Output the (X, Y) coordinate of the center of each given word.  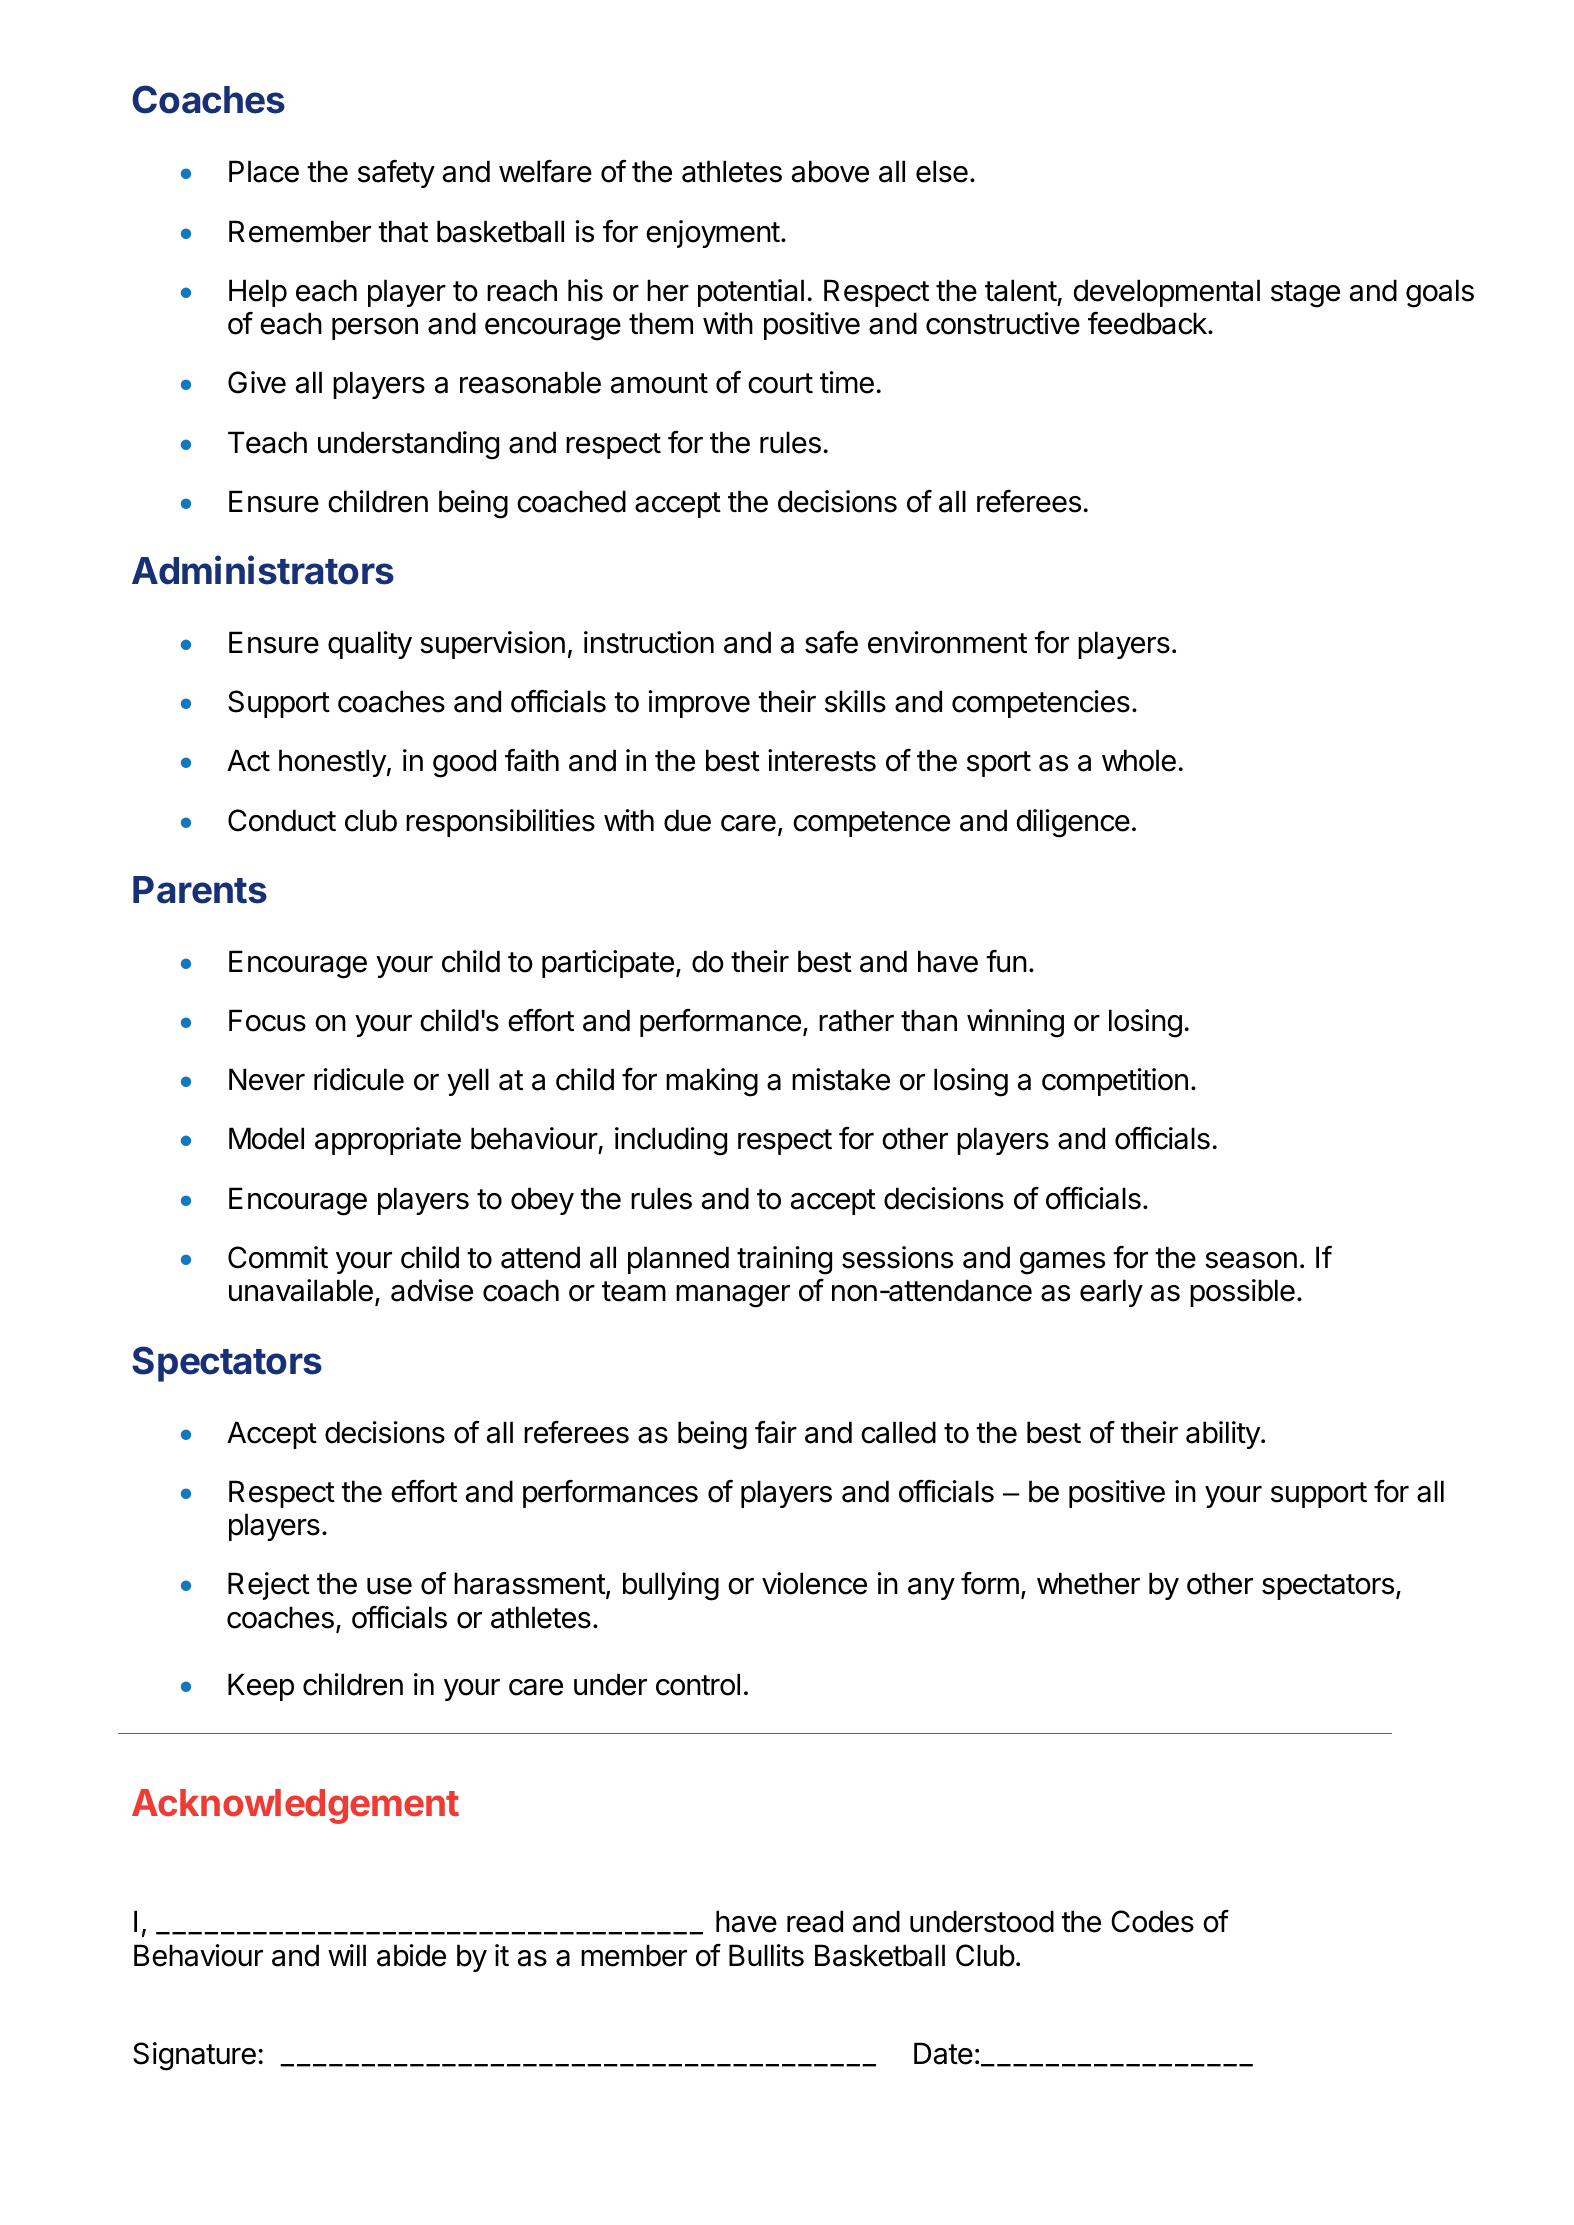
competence (871, 824)
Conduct (282, 820)
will (347, 1955)
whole (1139, 760)
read (815, 1921)
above (830, 171)
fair (776, 1432)
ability (1224, 1435)
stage (1305, 294)
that (403, 231)
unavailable (301, 1290)
